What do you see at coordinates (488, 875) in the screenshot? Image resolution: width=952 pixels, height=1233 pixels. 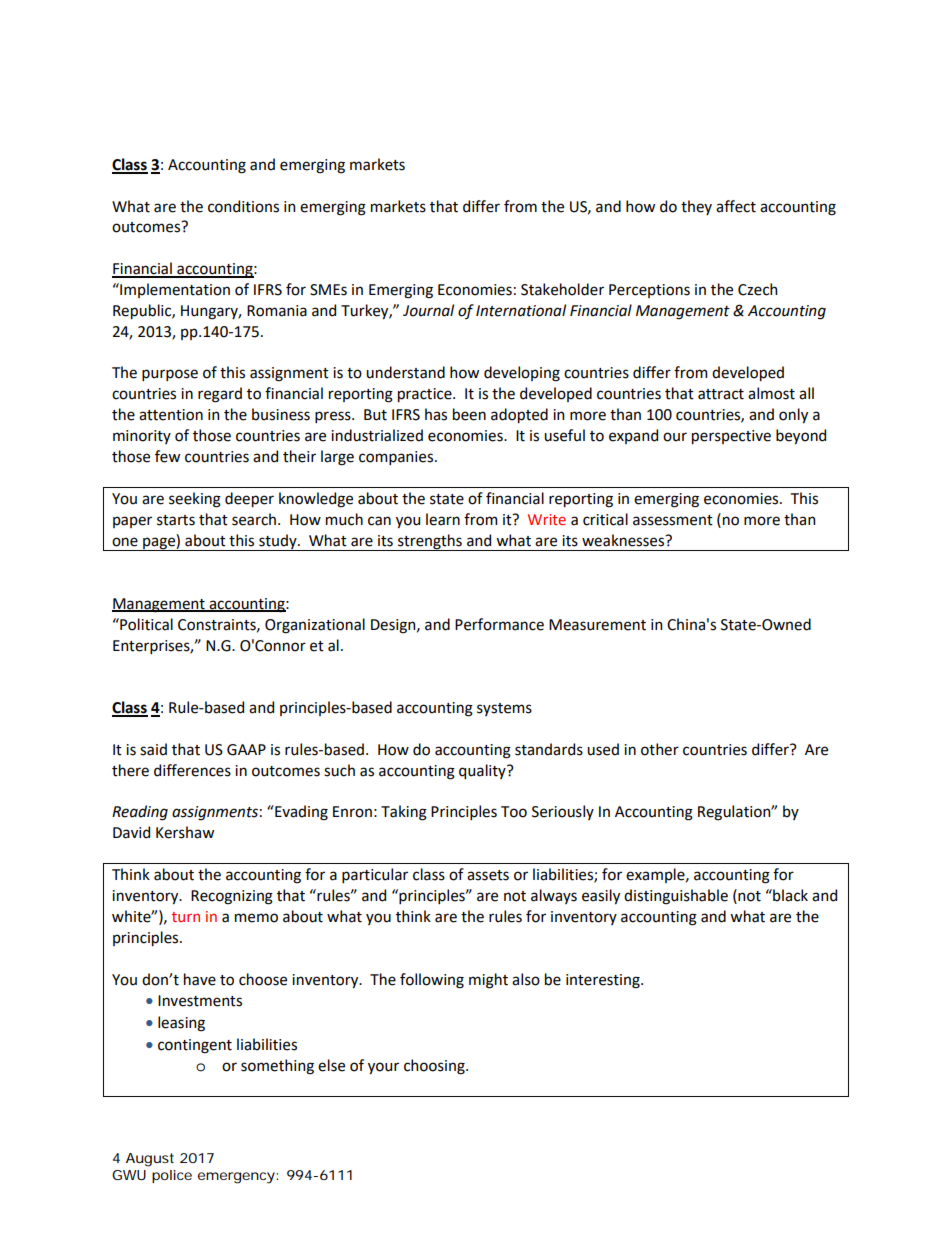 I see `assets` at bounding box center [488, 875].
